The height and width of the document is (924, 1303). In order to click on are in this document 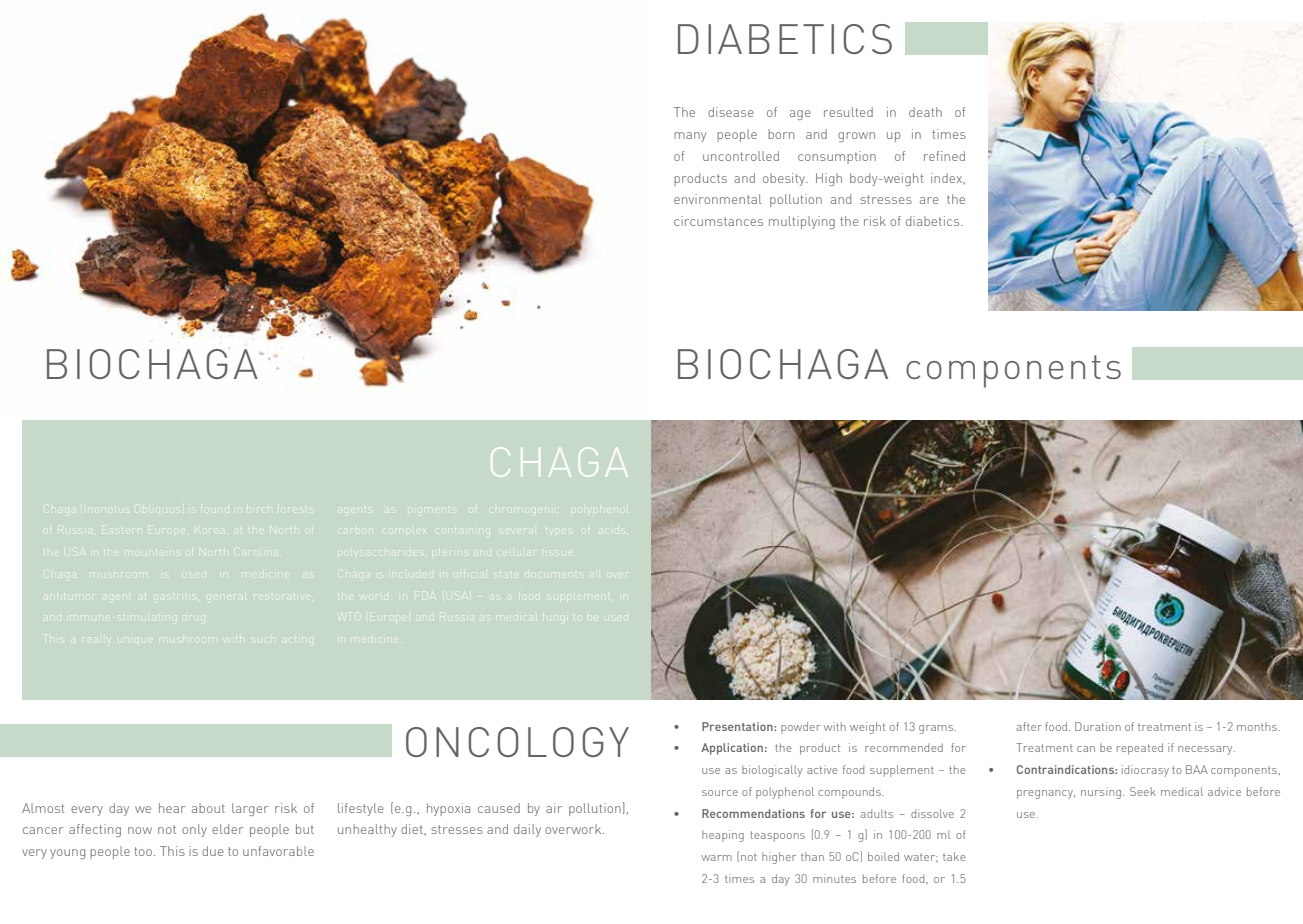, I will do `click(929, 200)`.
